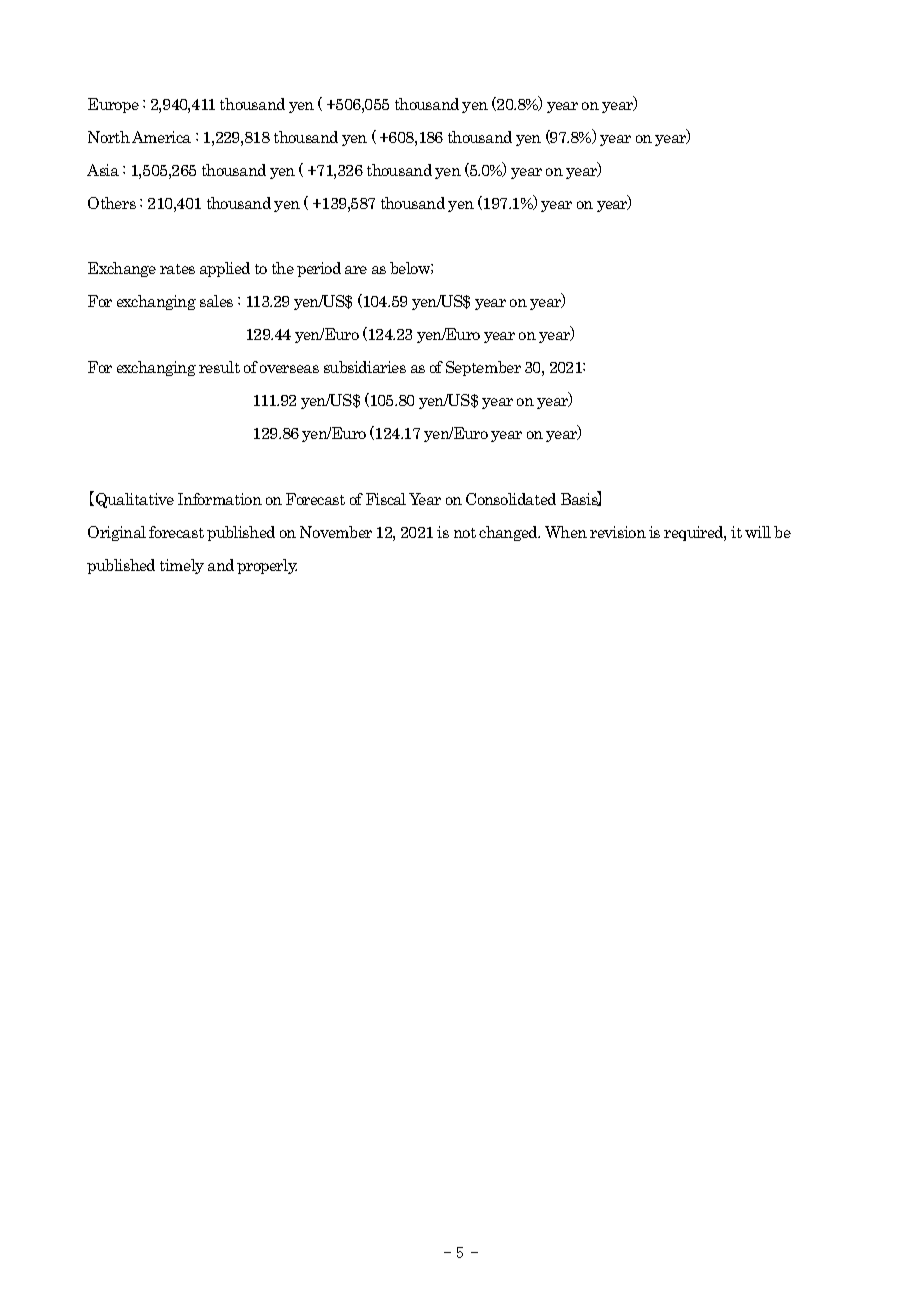 The height and width of the image is (1308, 924). What do you see at coordinates (219, 367) in the image?
I see `result` at bounding box center [219, 367].
